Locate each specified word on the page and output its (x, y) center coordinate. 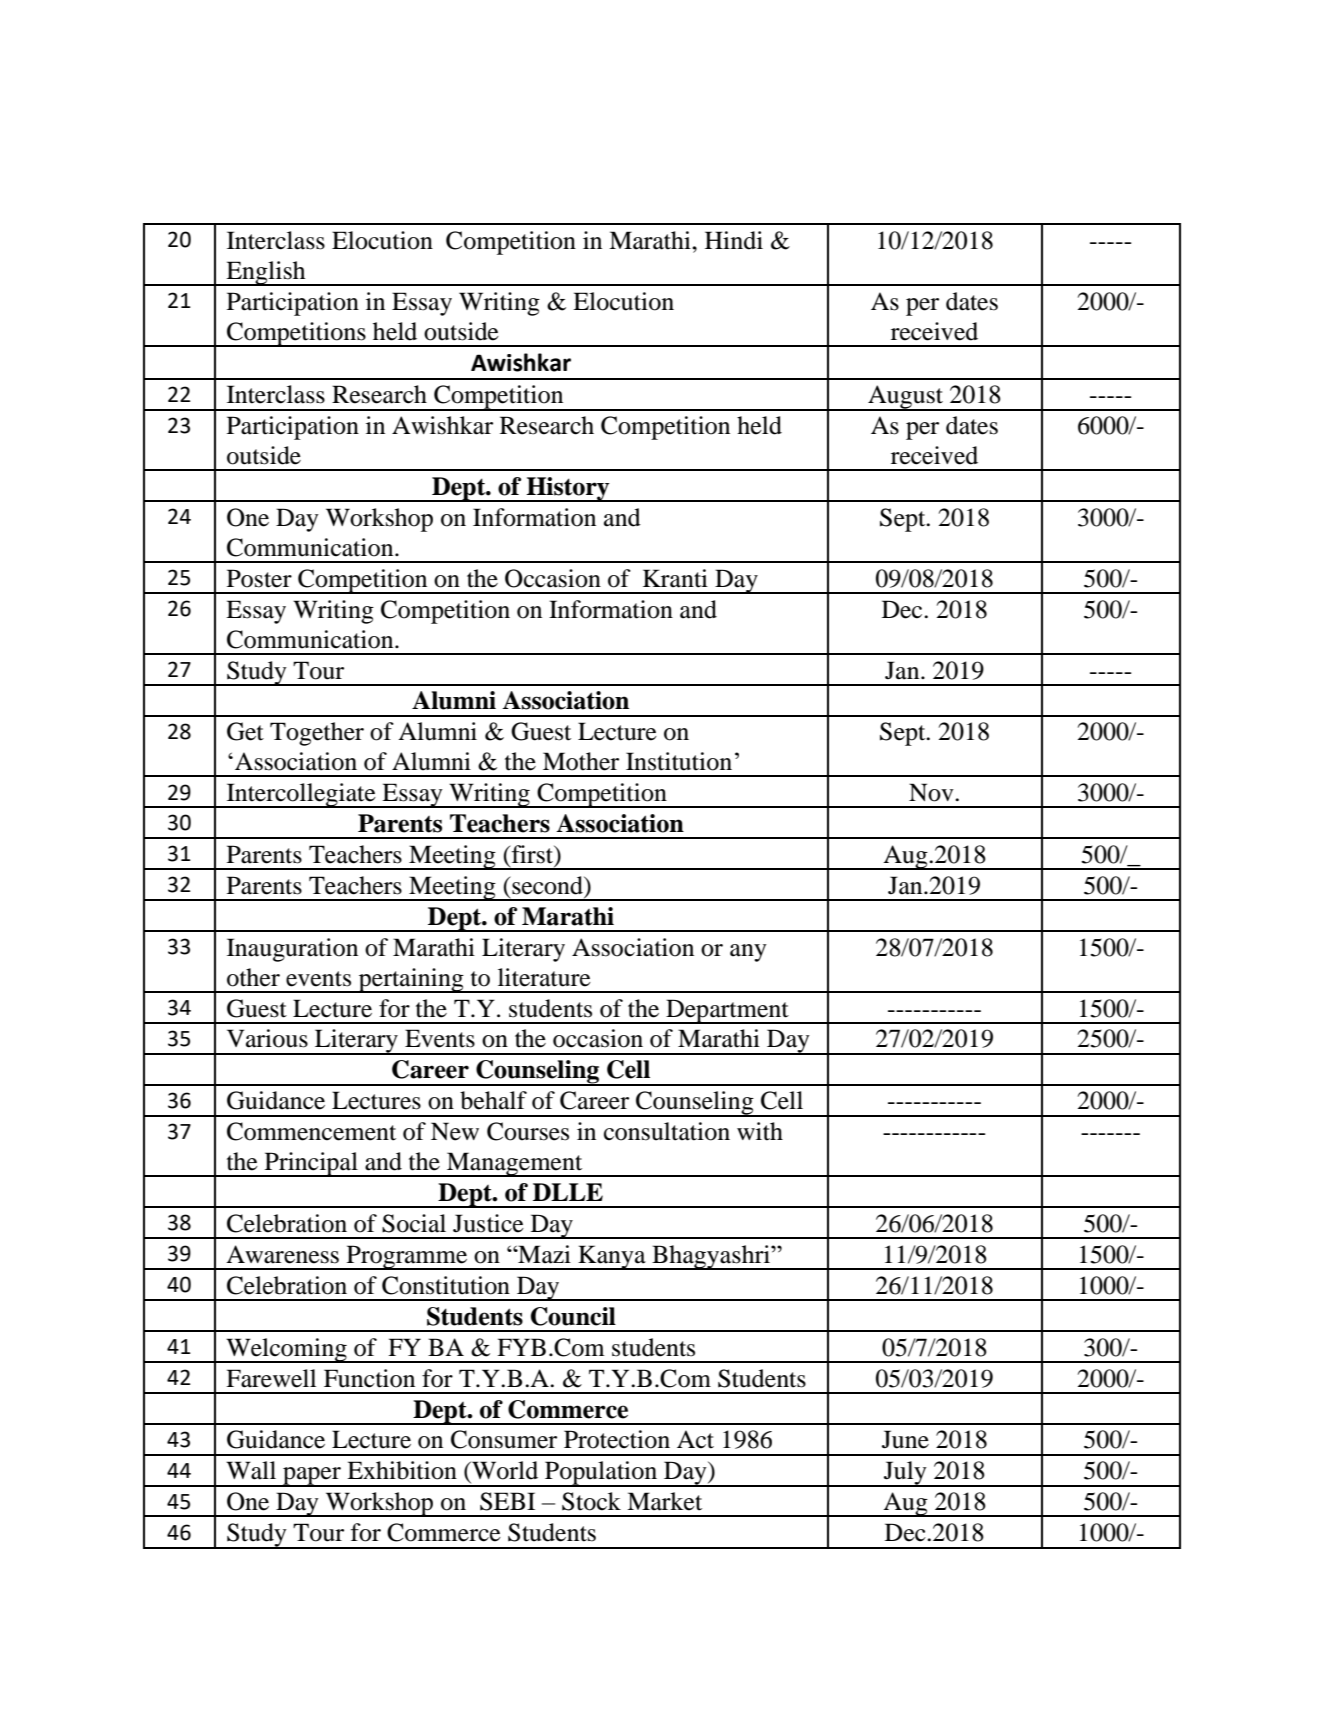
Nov (932, 792)
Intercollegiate (301, 795)
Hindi (734, 240)
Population (601, 1474)
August (906, 398)
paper (312, 1477)
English (266, 273)
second (547, 885)
